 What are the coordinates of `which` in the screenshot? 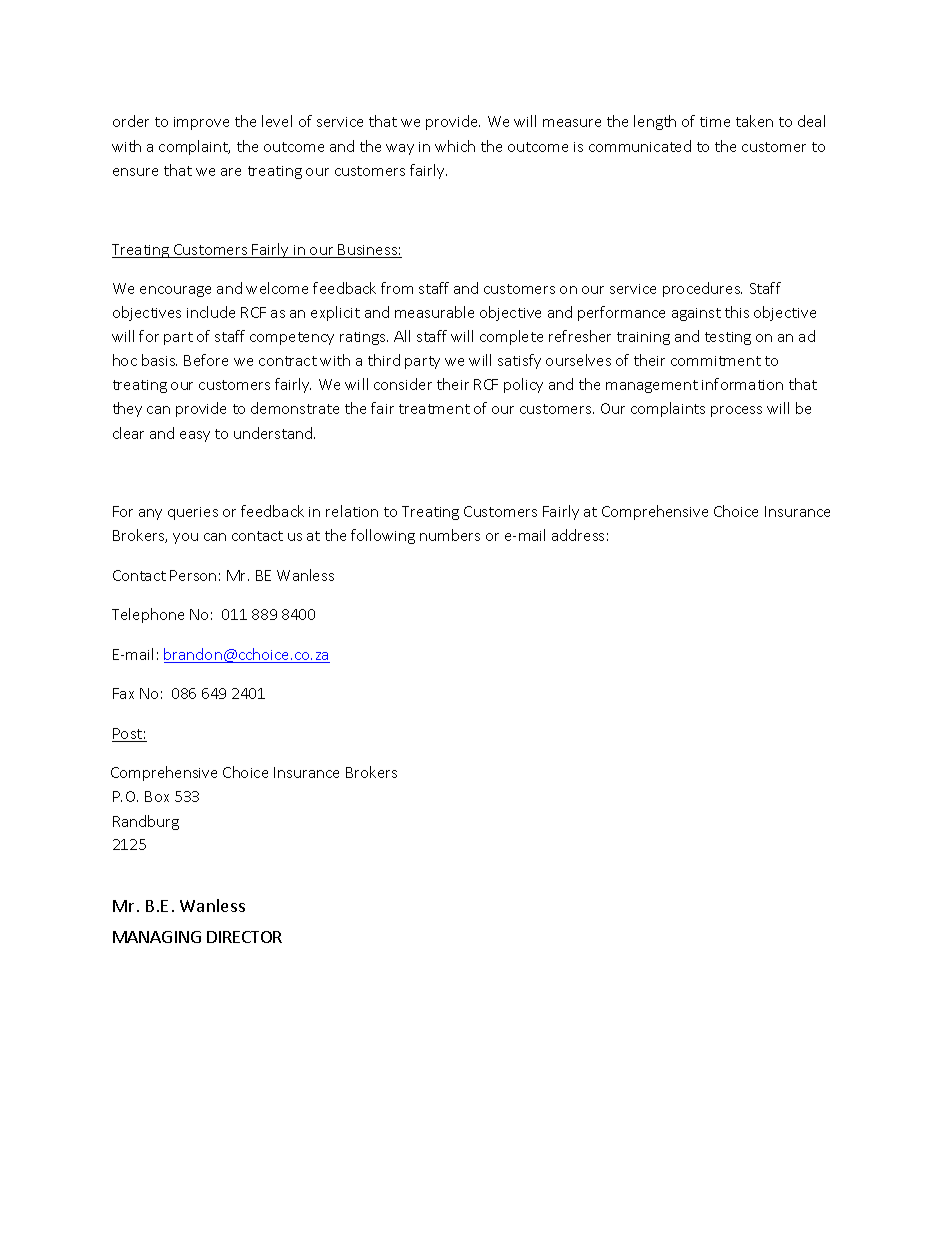 It's located at (455, 146).
